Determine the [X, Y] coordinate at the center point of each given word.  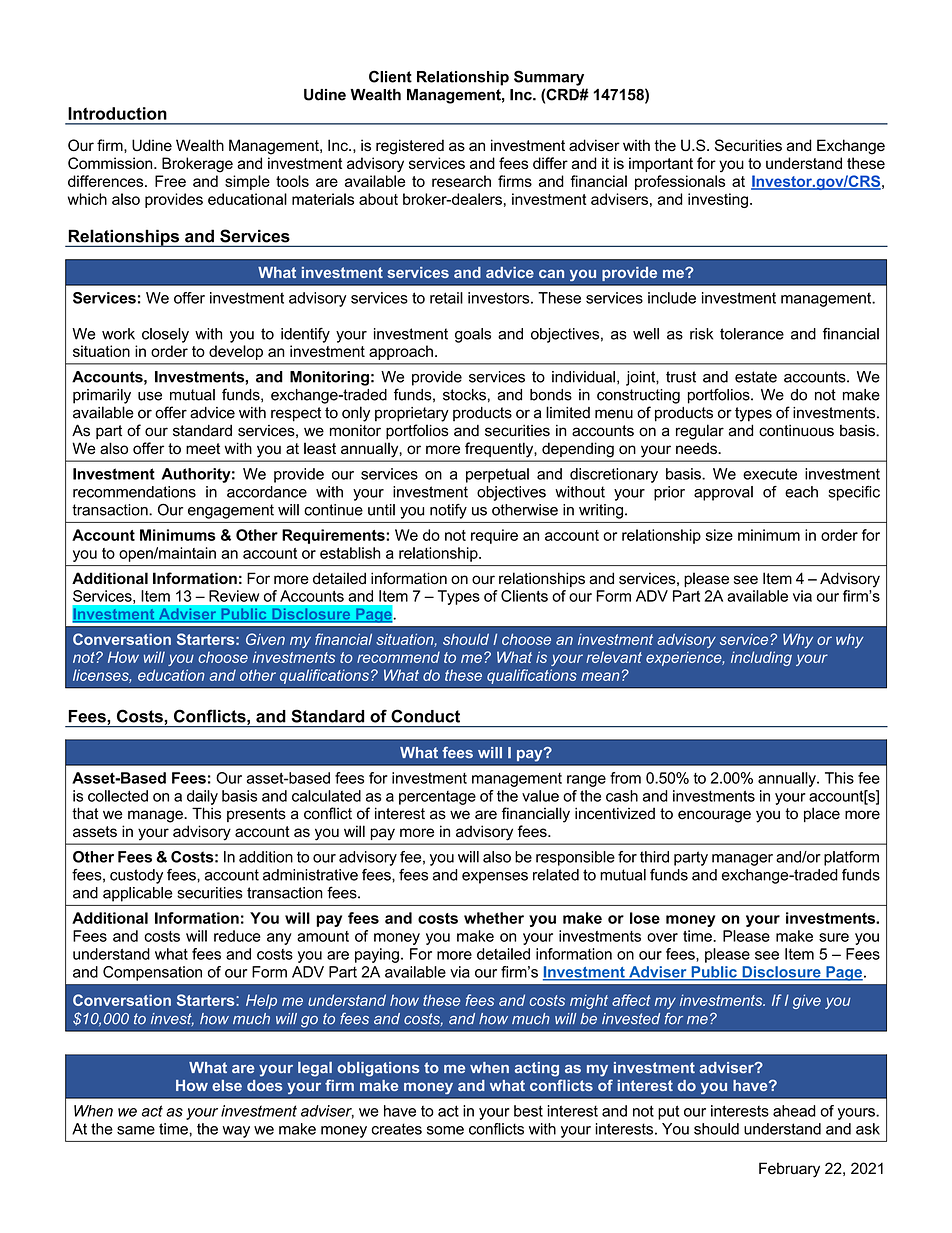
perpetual [497, 475]
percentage [437, 798]
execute [770, 474]
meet [203, 449]
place [822, 814]
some [445, 1130]
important [661, 164]
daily [202, 797]
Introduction [117, 113]
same [136, 1130]
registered [410, 147]
